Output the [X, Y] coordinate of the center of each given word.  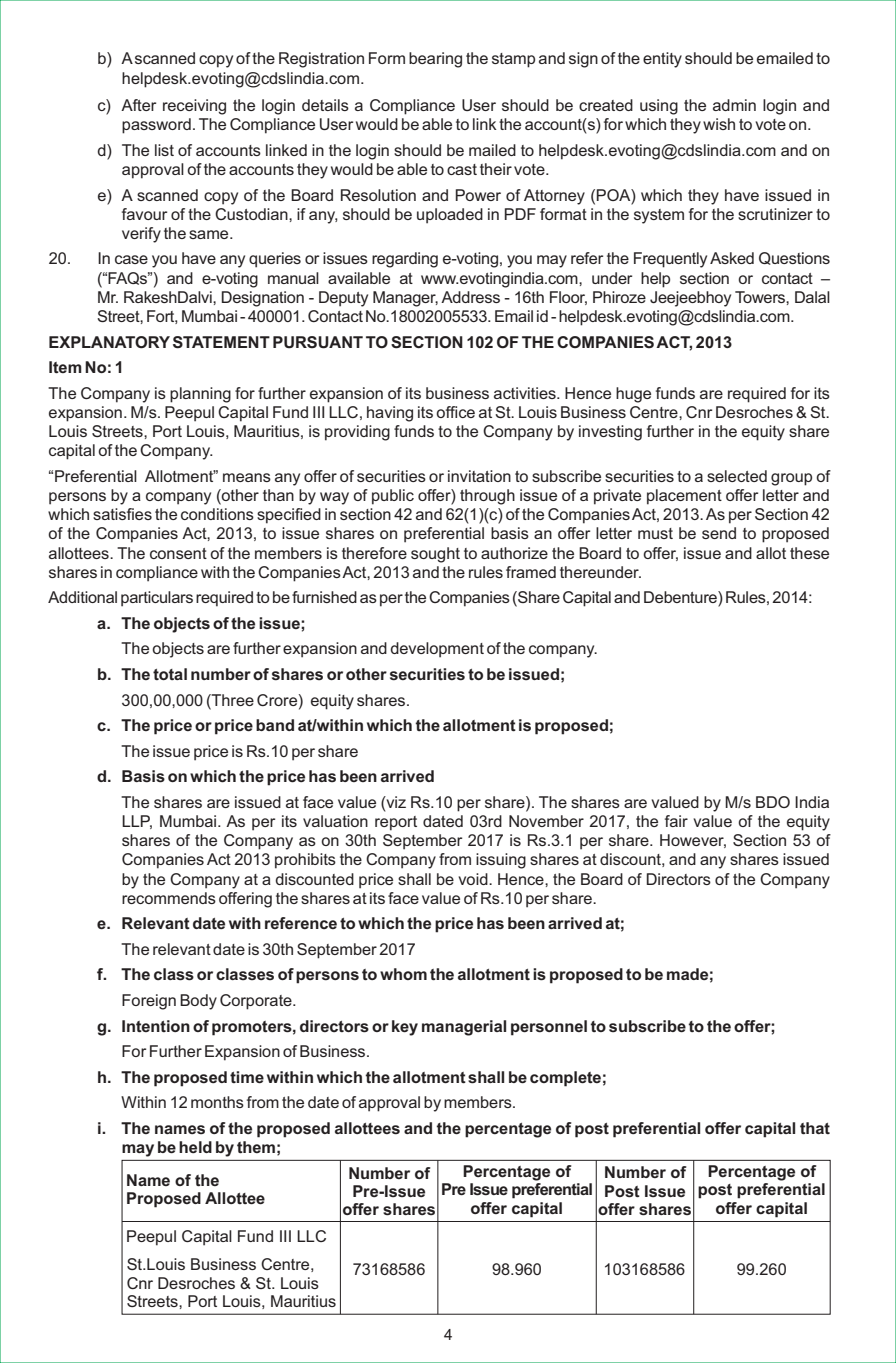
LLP [137, 822]
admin [734, 105]
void [474, 879]
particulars [157, 599]
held [195, 1147]
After [138, 105]
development [437, 650]
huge [633, 395]
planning [200, 395]
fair [676, 821]
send [719, 533]
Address [470, 297]
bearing [435, 60]
